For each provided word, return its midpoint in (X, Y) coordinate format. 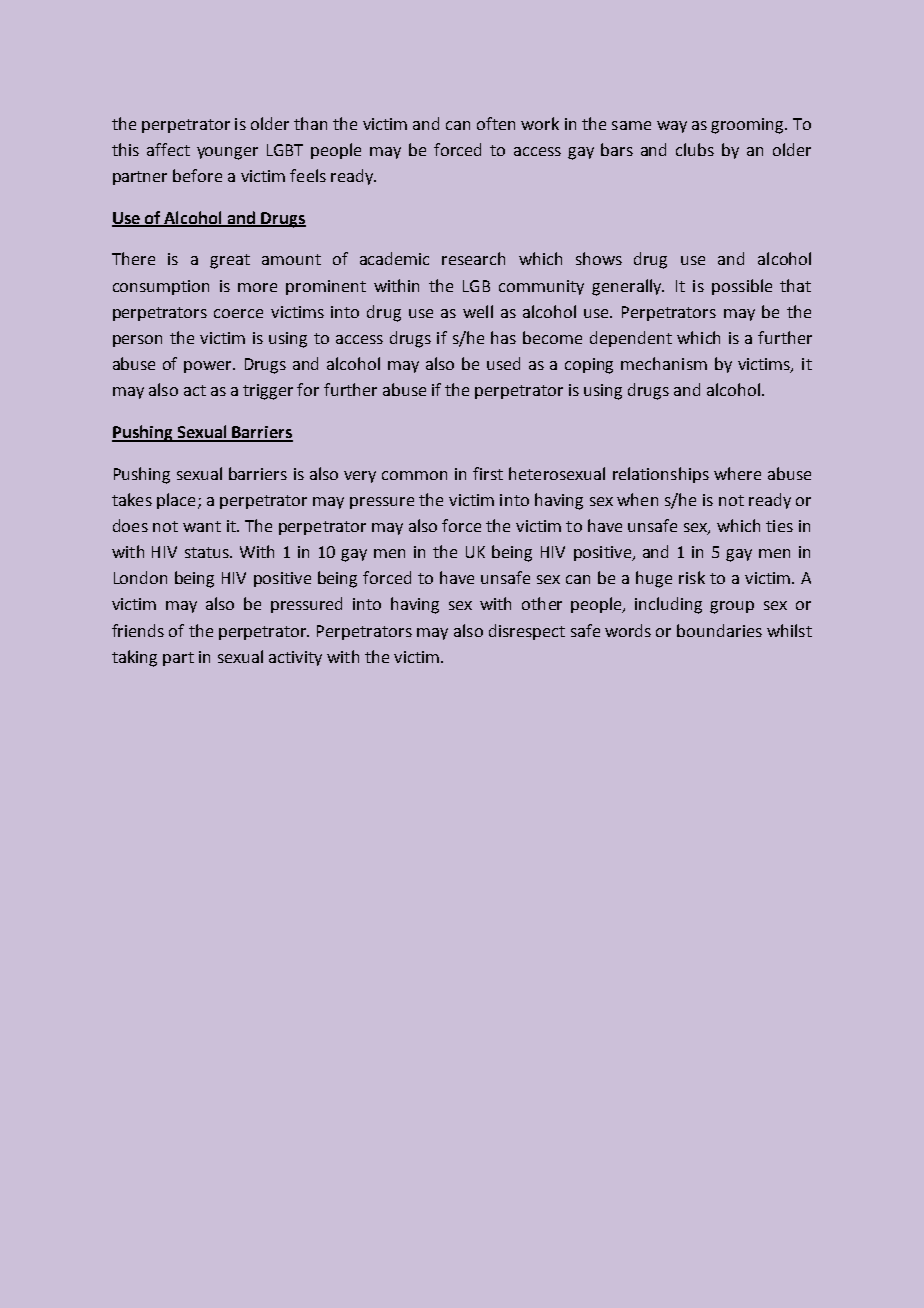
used (503, 363)
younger (227, 153)
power (209, 367)
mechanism (664, 363)
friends (138, 630)
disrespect (527, 632)
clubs (695, 149)
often (496, 123)
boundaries (719, 630)
